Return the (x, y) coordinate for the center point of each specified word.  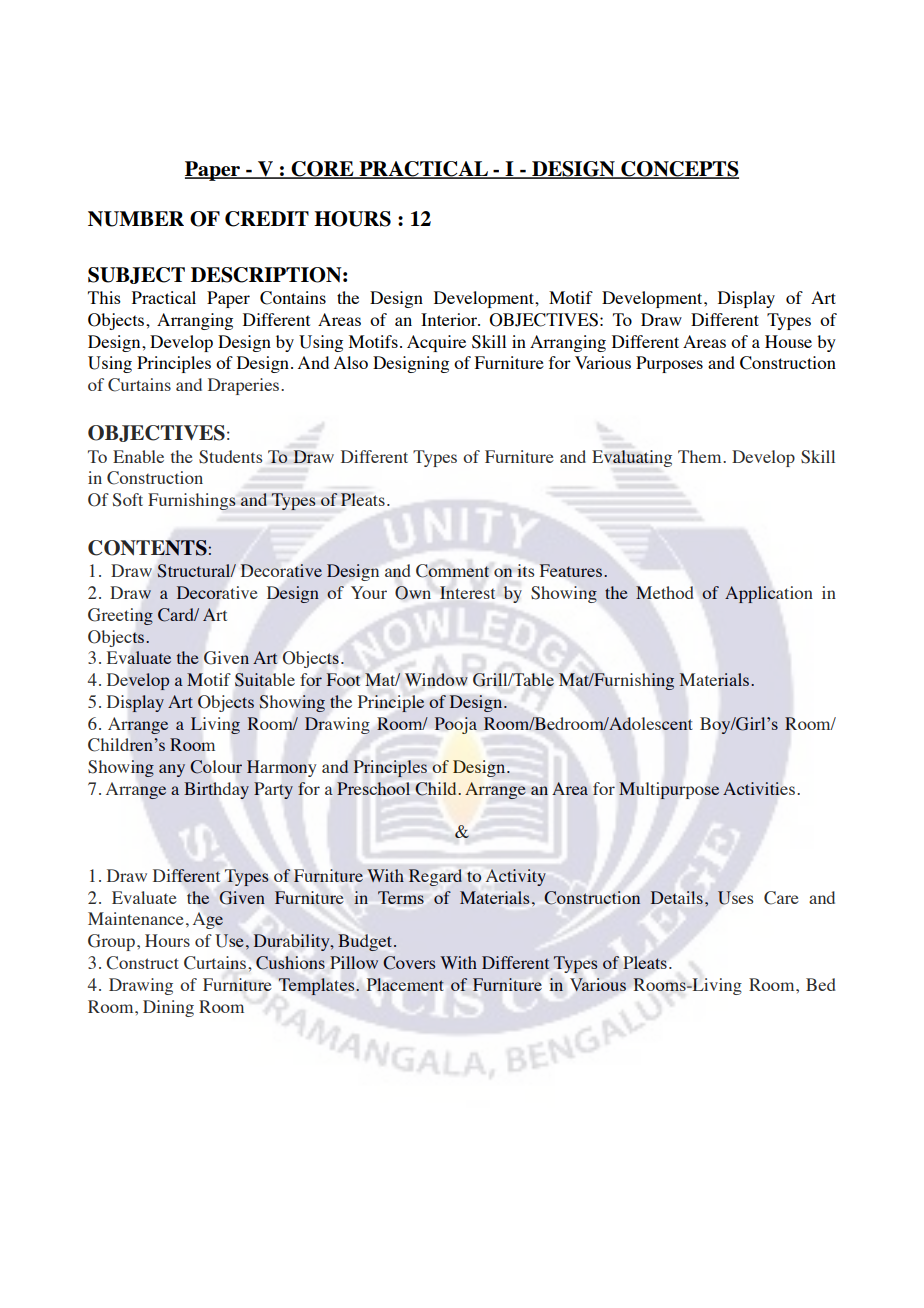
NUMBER (136, 219)
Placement (405, 984)
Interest (467, 592)
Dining (168, 1008)
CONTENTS (148, 548)
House (788, 341)
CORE (322, 170)
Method (665, 592)
